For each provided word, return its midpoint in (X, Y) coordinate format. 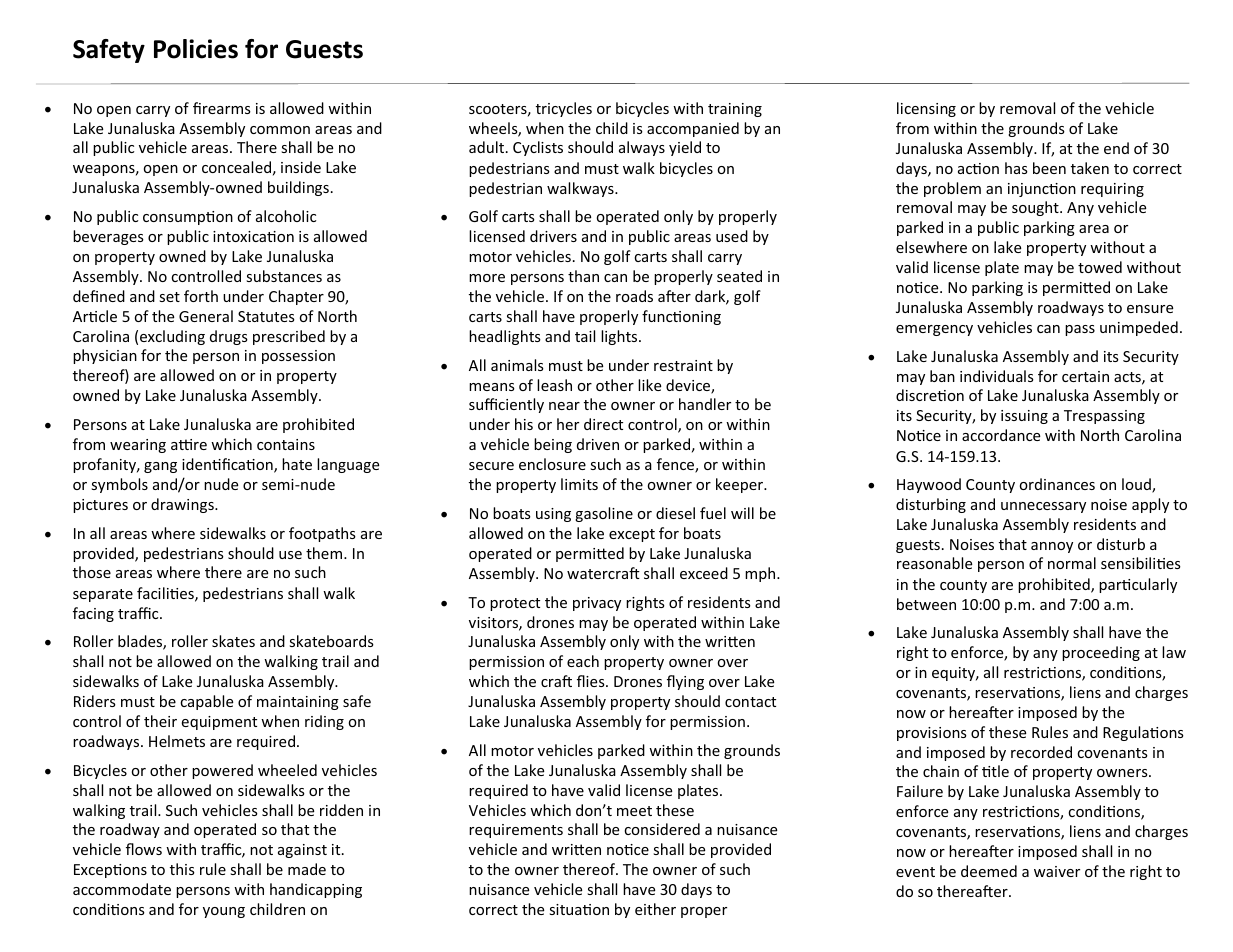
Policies (196, 49)
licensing (926, 109)
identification (228, 465)
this (182, 869)
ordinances (1057, 484)
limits (579, 484)
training (735, 110)
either (655, 909)
